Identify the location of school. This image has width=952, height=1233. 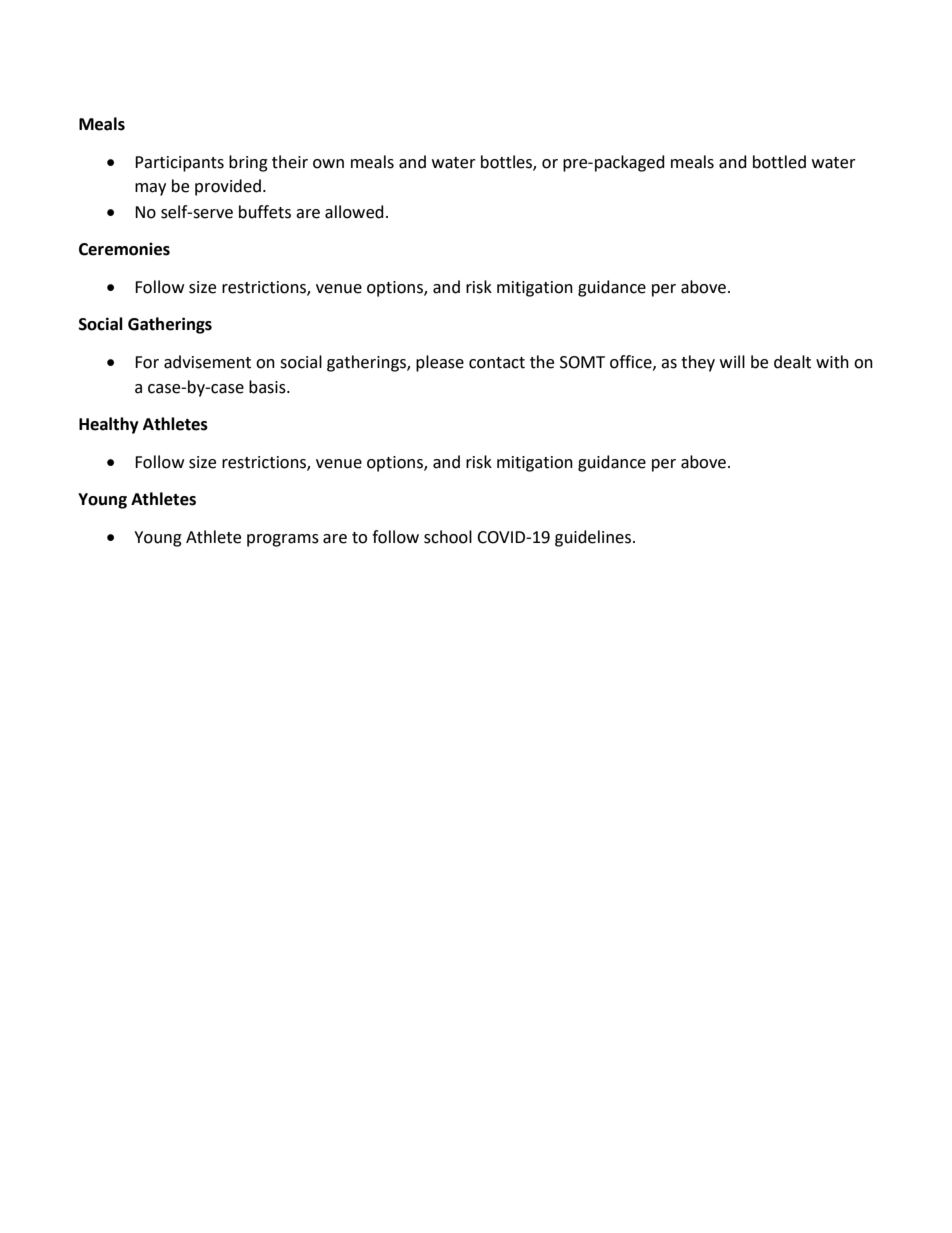
(448, 537).
